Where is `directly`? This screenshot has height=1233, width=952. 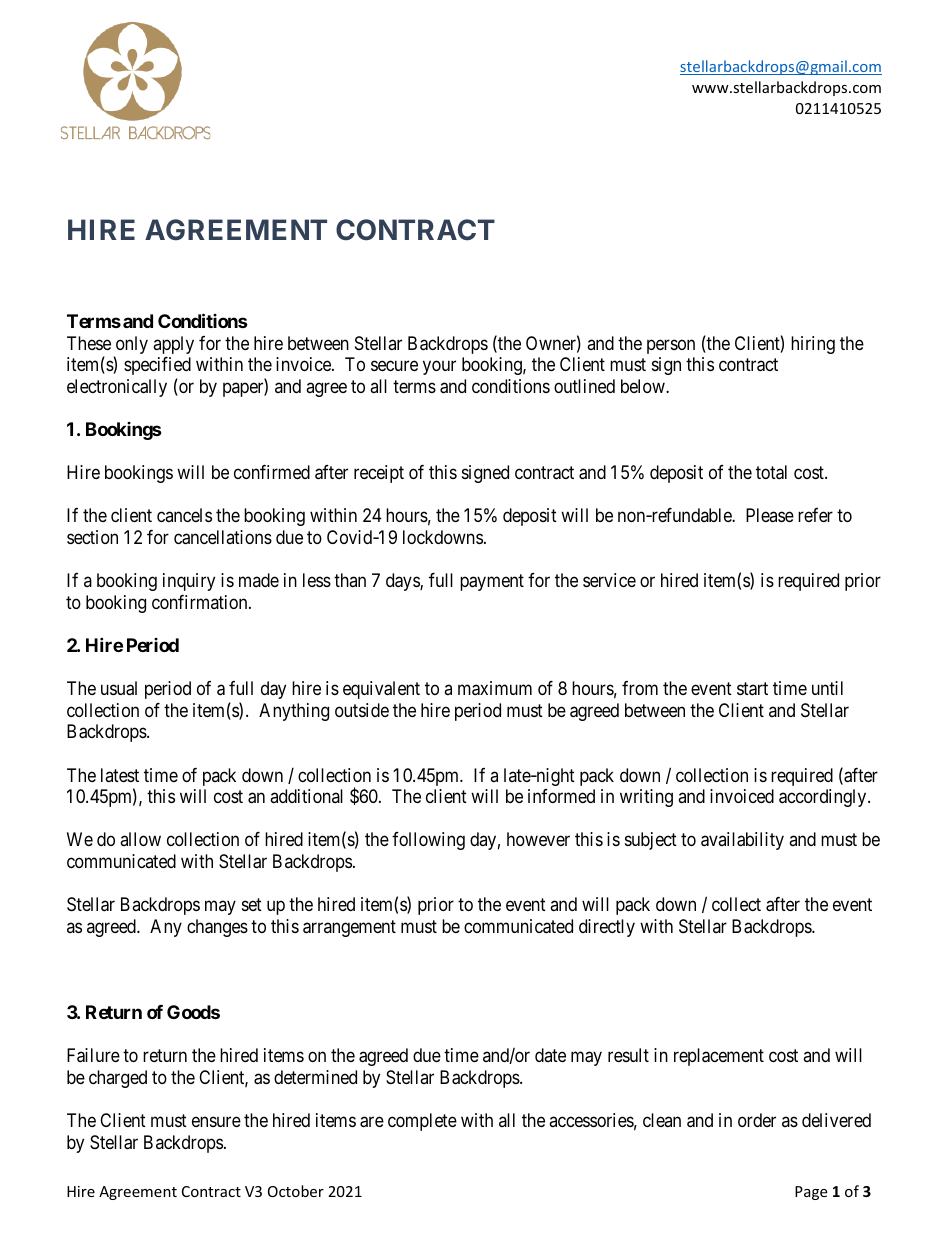
directly is located at coordinates (607, 928).
